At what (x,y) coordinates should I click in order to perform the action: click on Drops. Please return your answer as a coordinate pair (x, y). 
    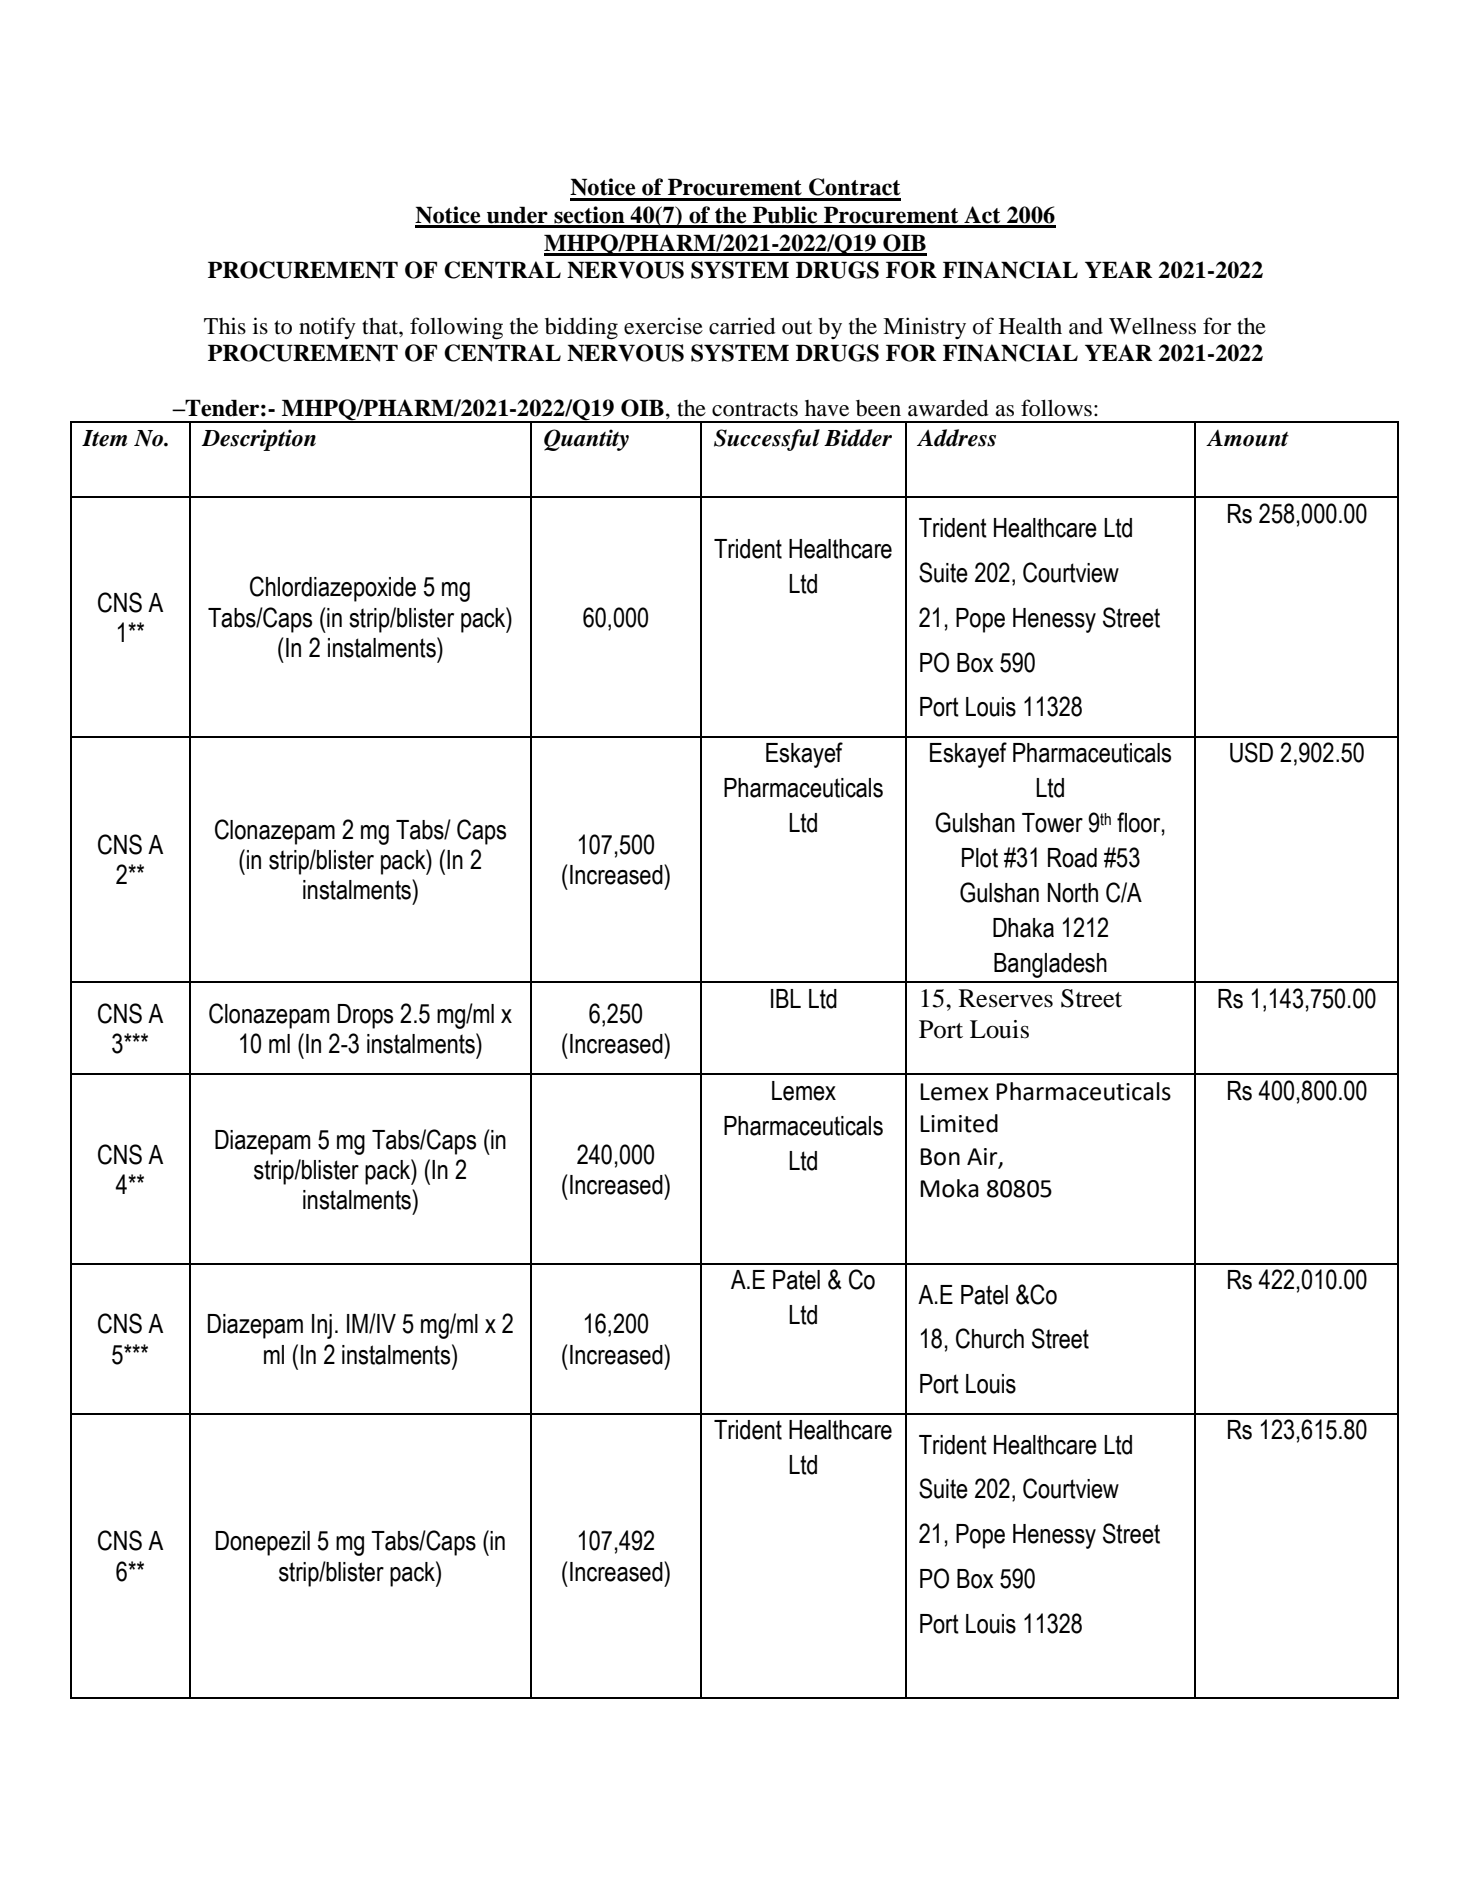
    Looking at the image, I should click on (365, 1016).
